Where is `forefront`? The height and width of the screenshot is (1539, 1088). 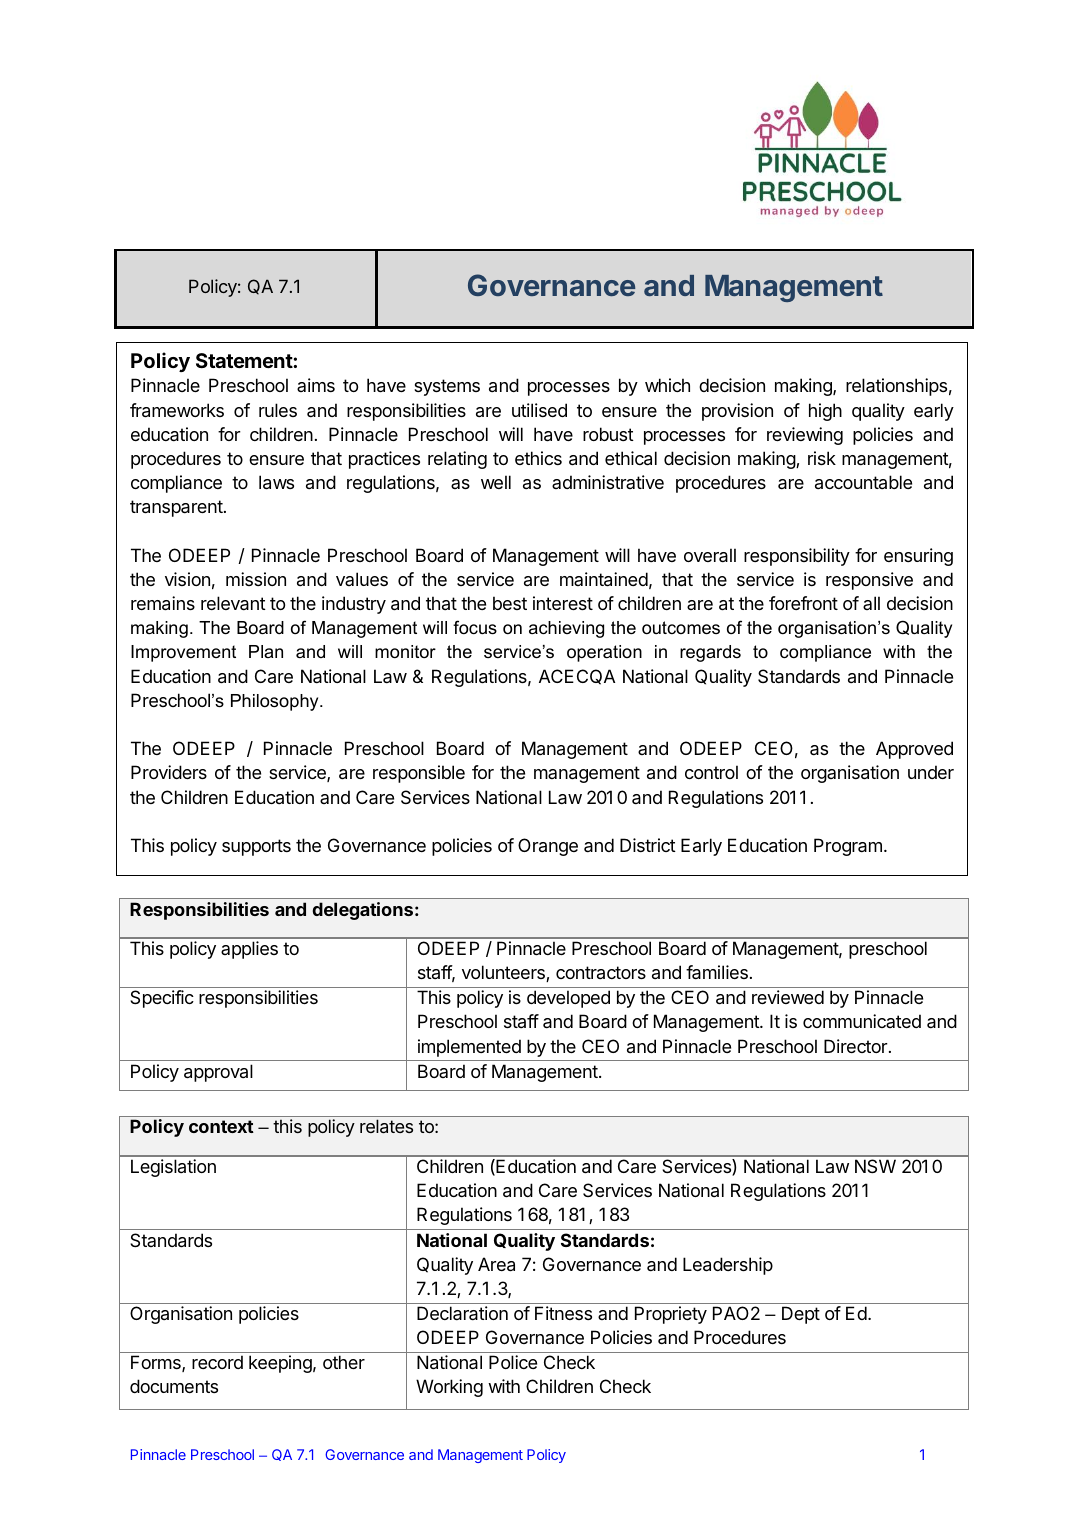 forefront is located at coordinates (803, 603).
